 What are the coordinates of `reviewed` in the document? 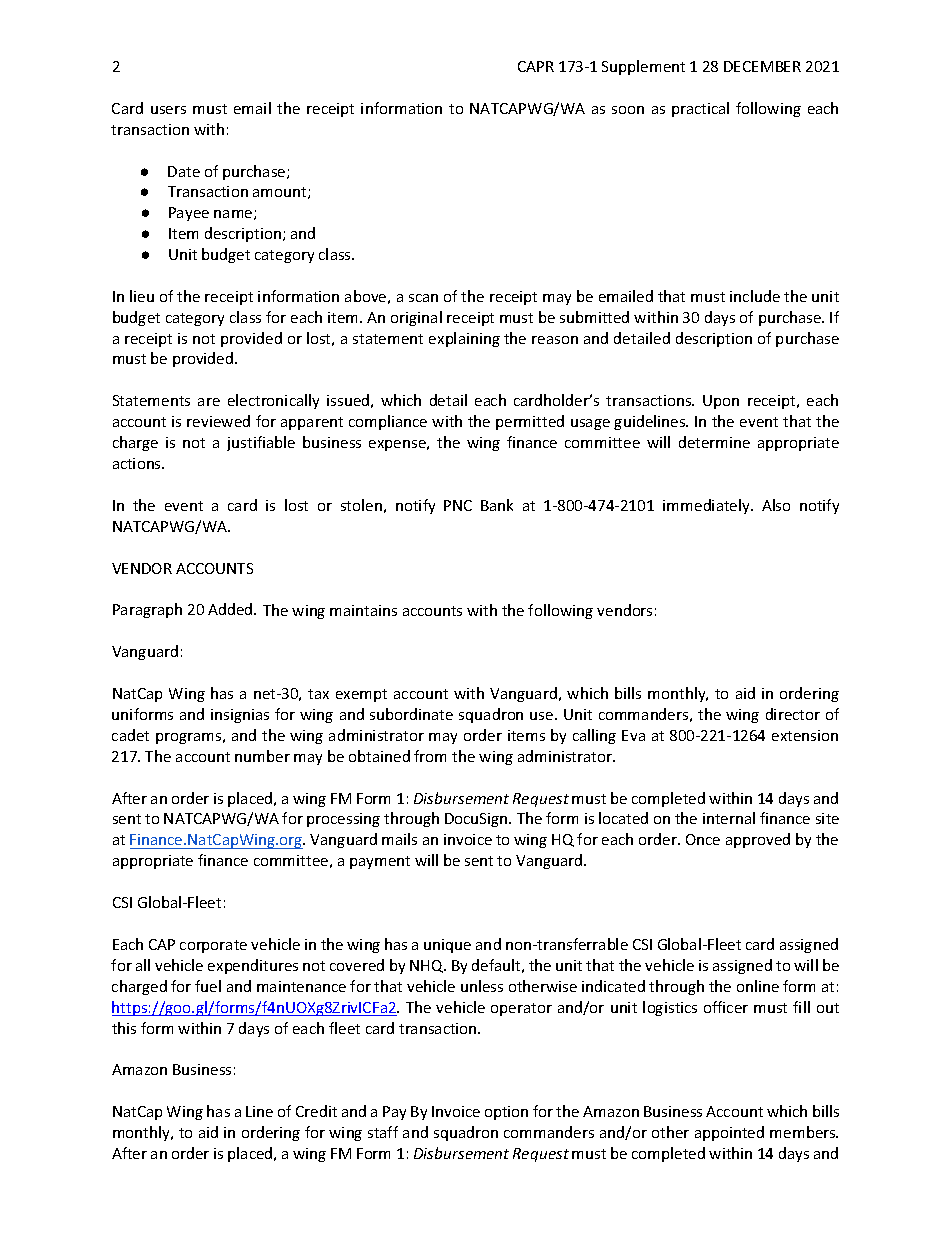 It's located at (218, 421).
